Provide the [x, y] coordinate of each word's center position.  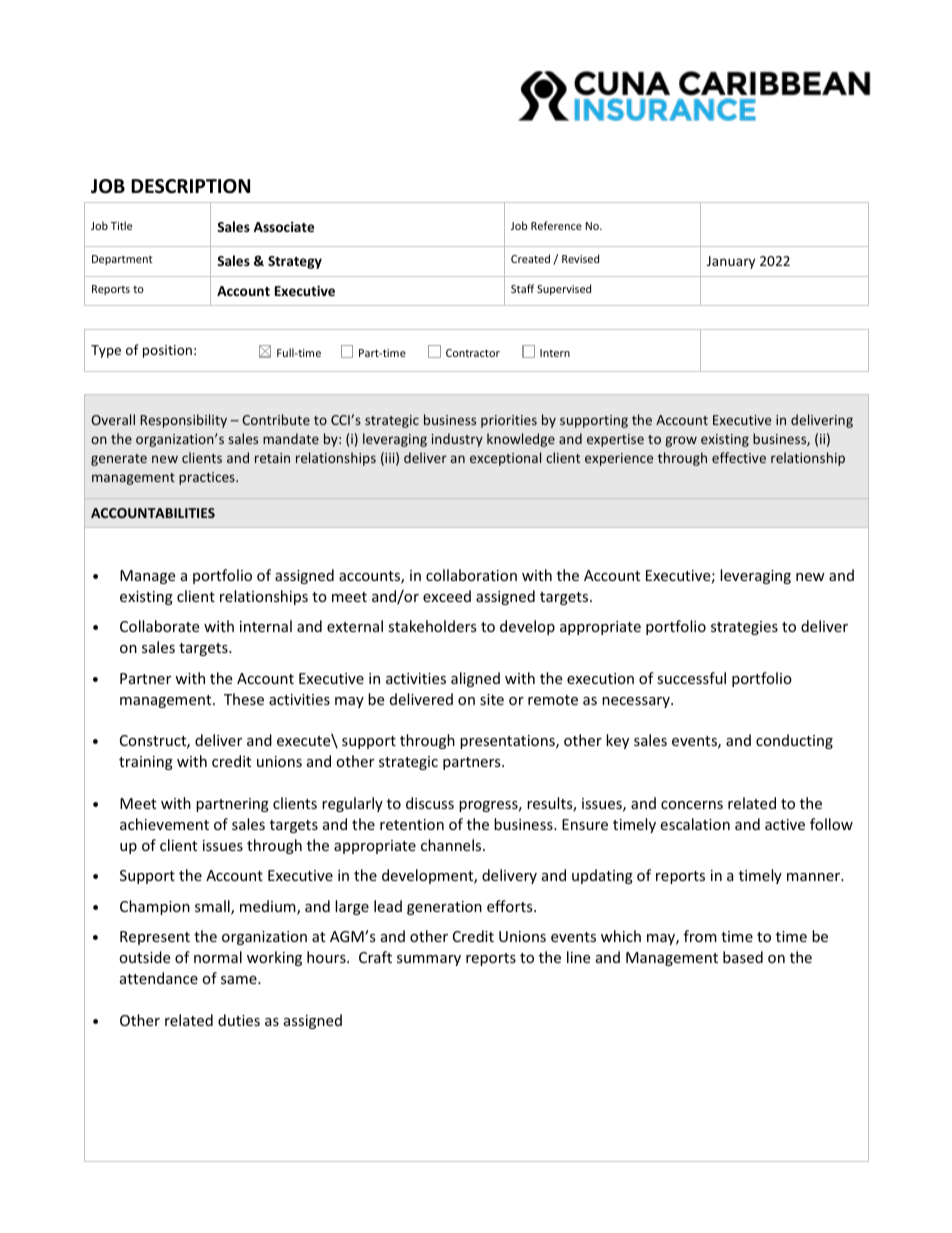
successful [691, 678]
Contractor [473, 353]
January [731, 262]
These [244, 699]
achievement [164, 824]
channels [452, 845]
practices [208, 478]
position [167, 351]
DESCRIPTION [190, 186]
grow [681, 441]
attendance [159, 978]
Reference [556, 225]
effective [739, 457]
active [785, 824]
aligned [475, 679]
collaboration [471, 575]
